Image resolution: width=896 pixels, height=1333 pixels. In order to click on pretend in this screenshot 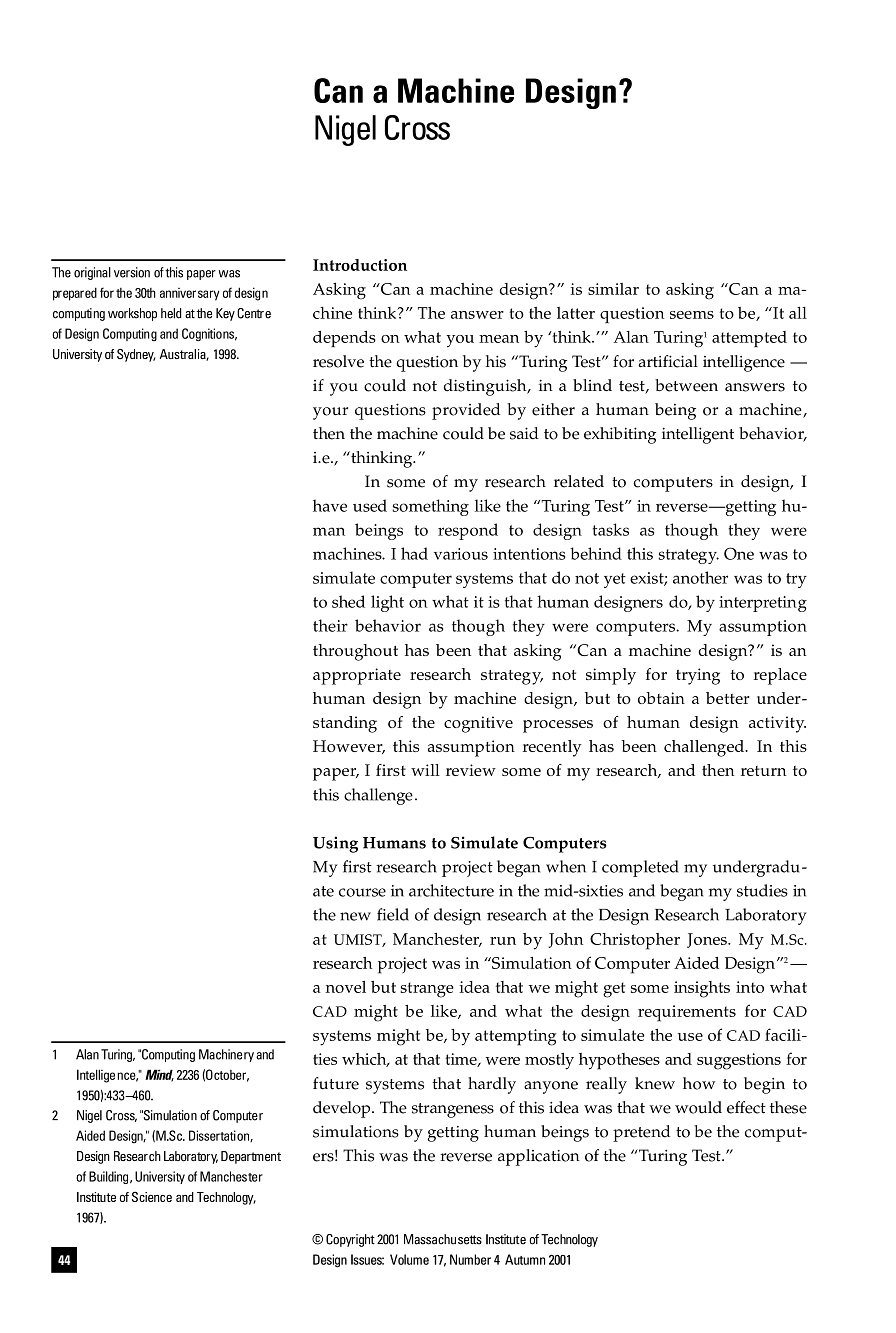, I will do `click(641, 1133)`.
